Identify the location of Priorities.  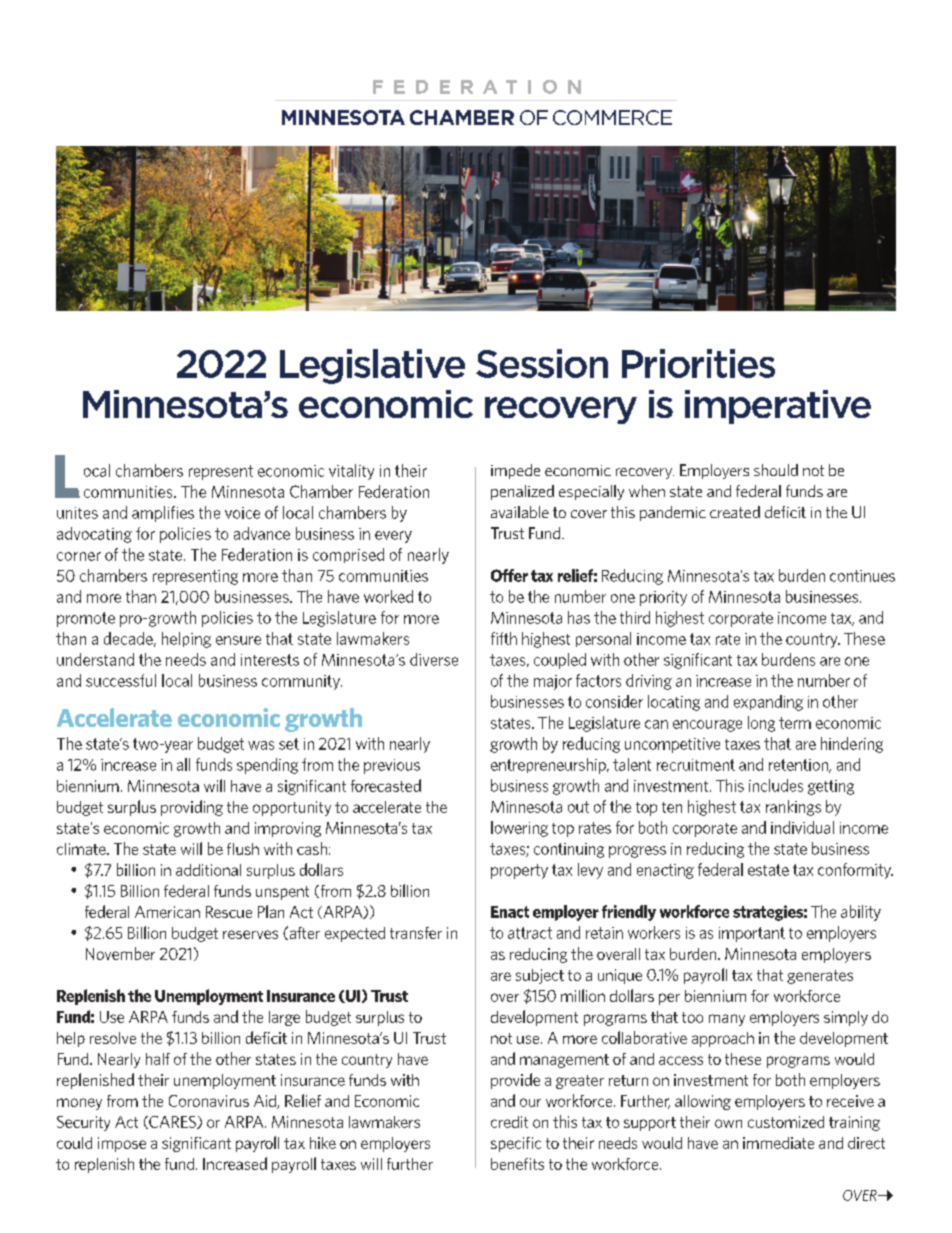
(698, 363).
